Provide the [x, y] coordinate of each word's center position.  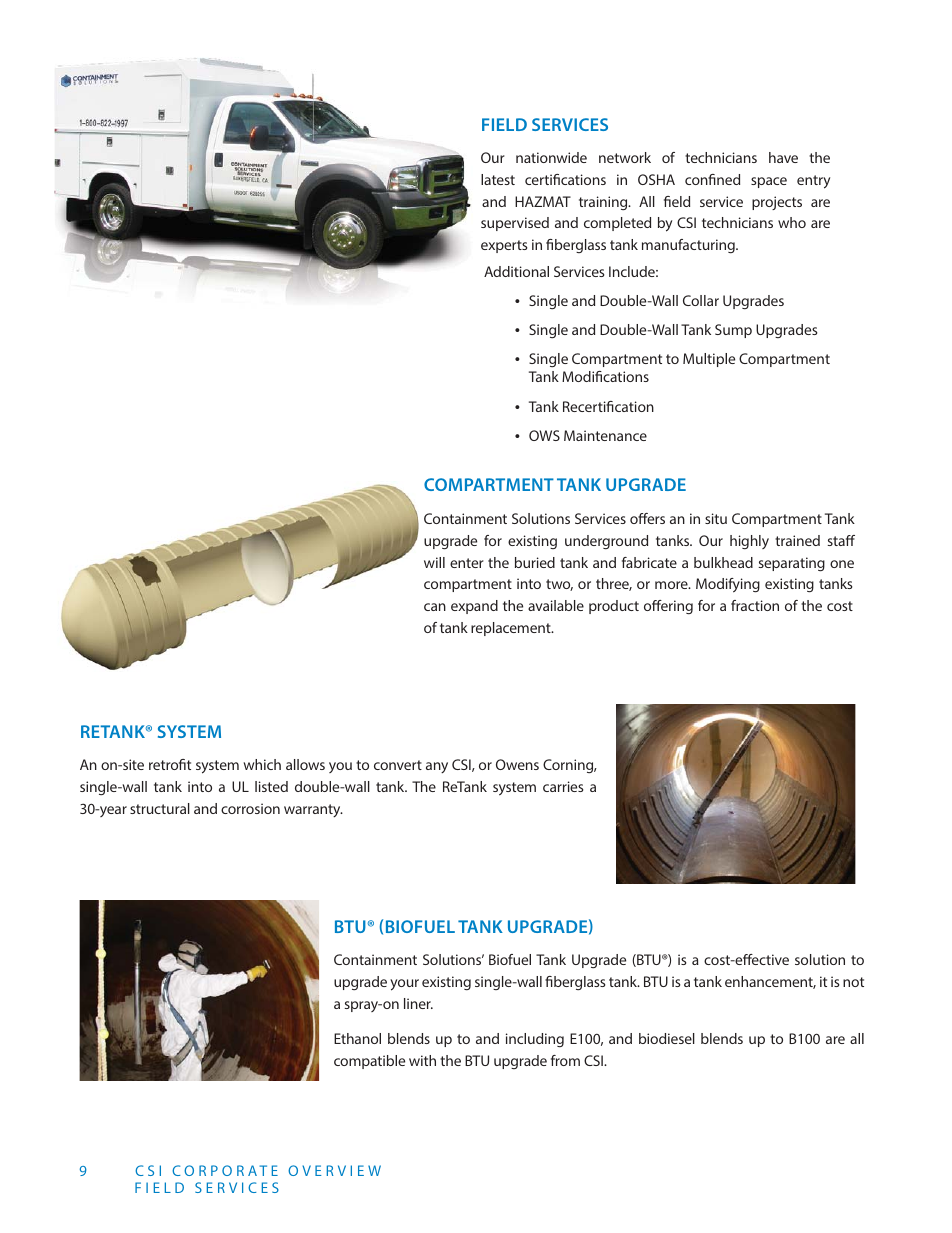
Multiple [709, 360]
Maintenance [605, 435]
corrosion [250, 808]
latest [498, 179]
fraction [755, 605]
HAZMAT [543, 201]
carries [563, 786]
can [435, 607]
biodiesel [667, 1038]
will [434, 562]
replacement [512, 629]
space [769, 182]
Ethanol [357, 1038]
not [853, 982]
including [535, 1040]
